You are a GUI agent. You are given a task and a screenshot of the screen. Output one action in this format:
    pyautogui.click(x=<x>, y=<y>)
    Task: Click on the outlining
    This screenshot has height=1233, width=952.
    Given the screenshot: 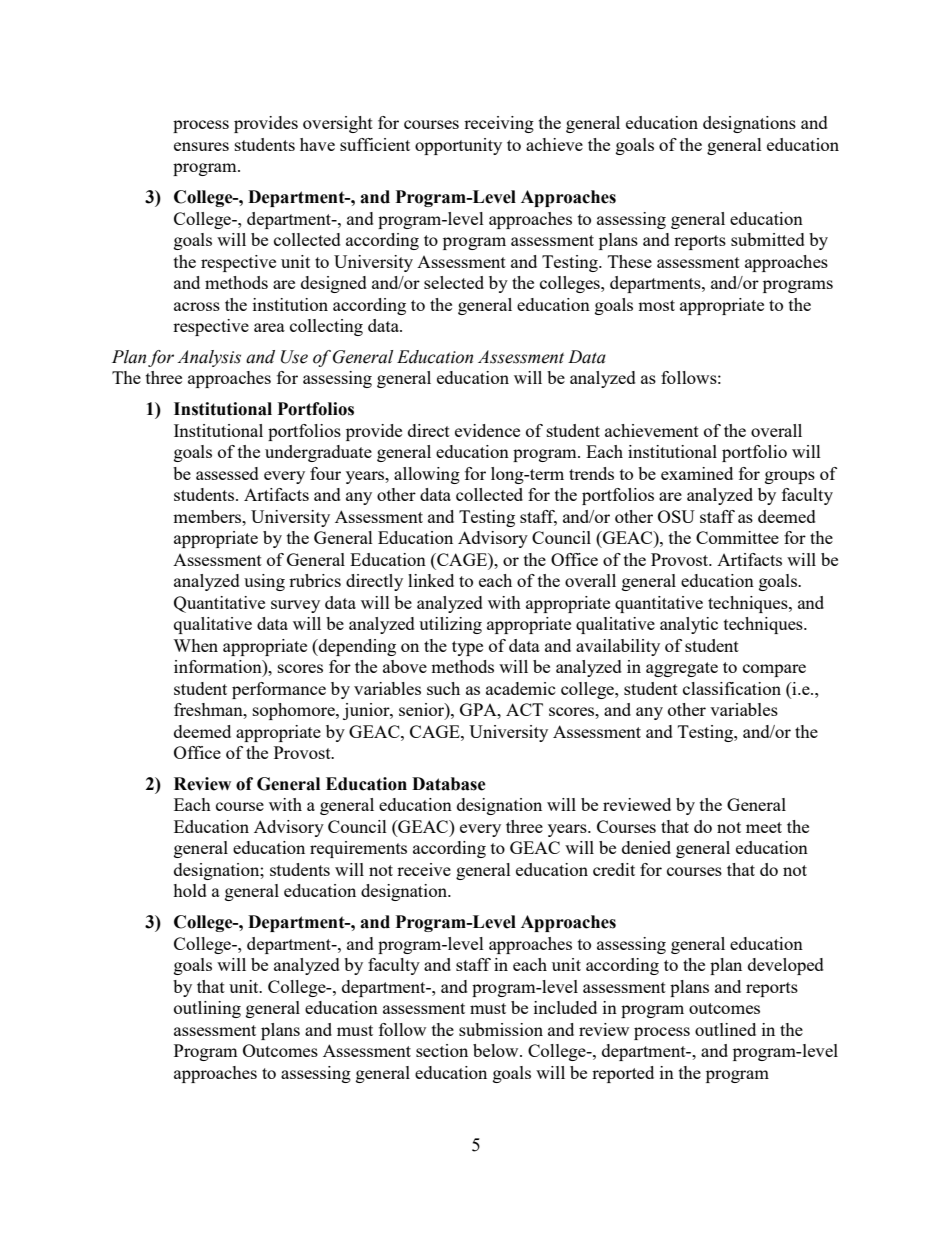 What is the action you would take?
    pyautogui.click(x=207, y=1009)
